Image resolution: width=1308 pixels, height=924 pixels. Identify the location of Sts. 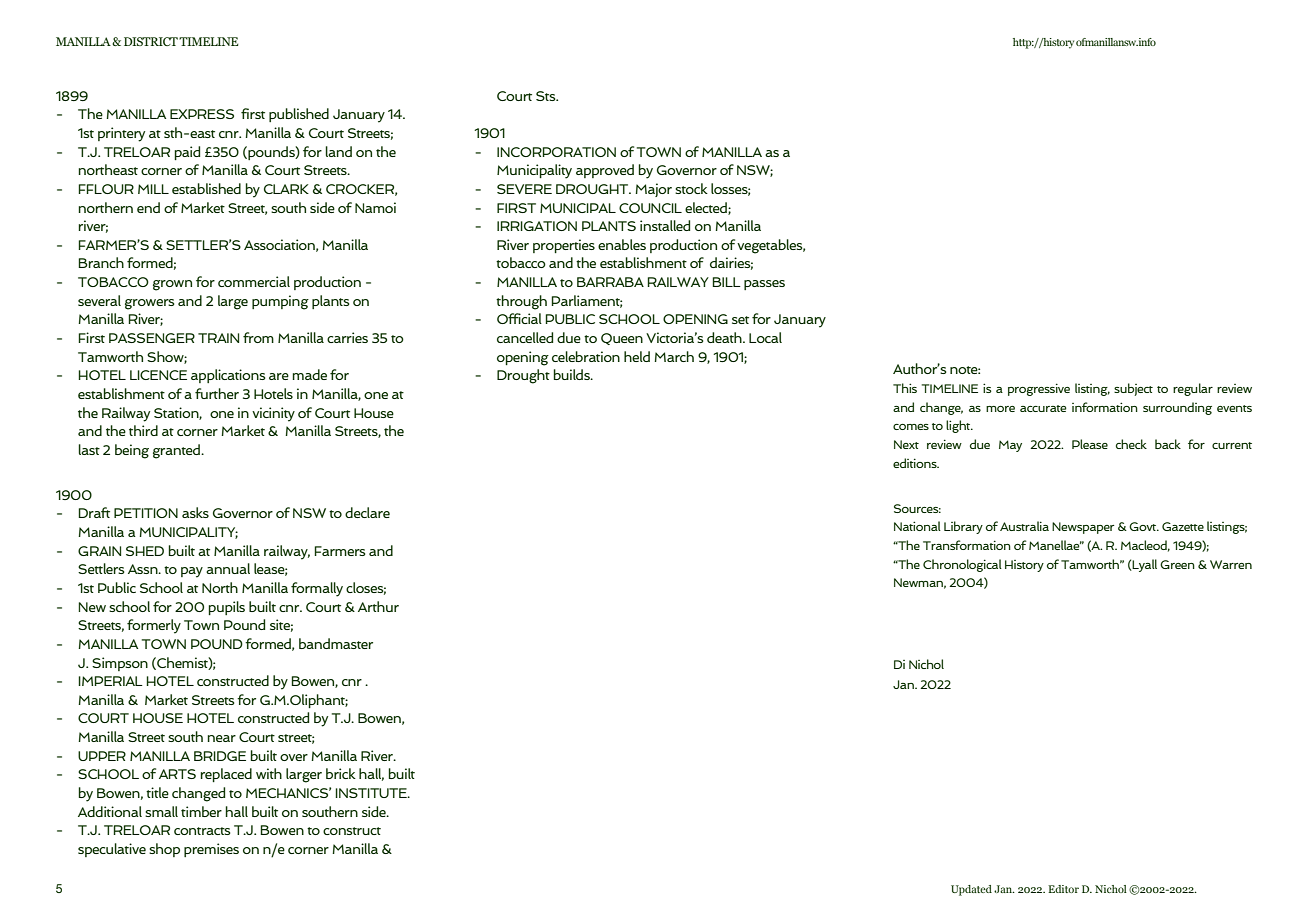
(547, 96).
